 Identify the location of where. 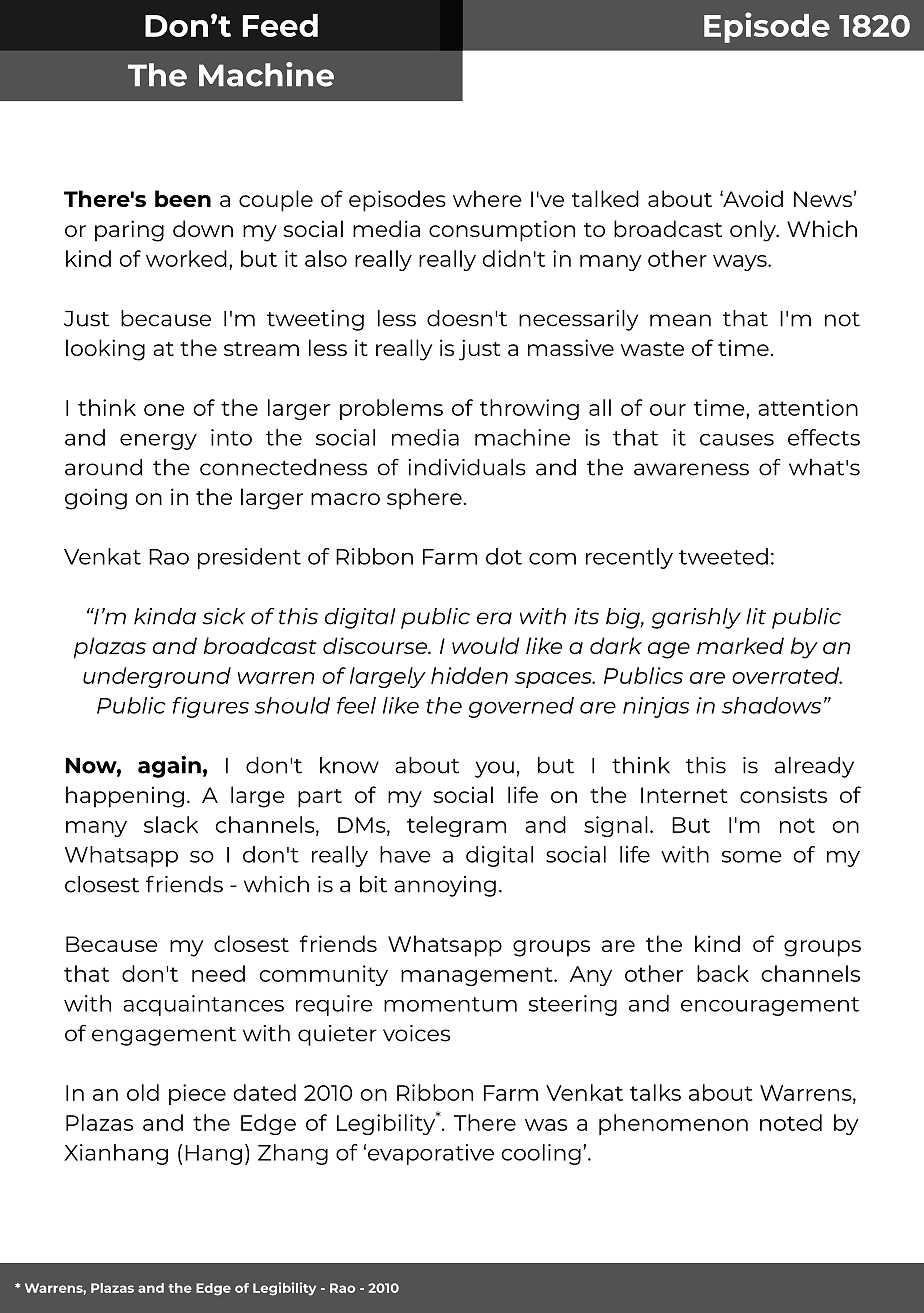
(487, 198).
